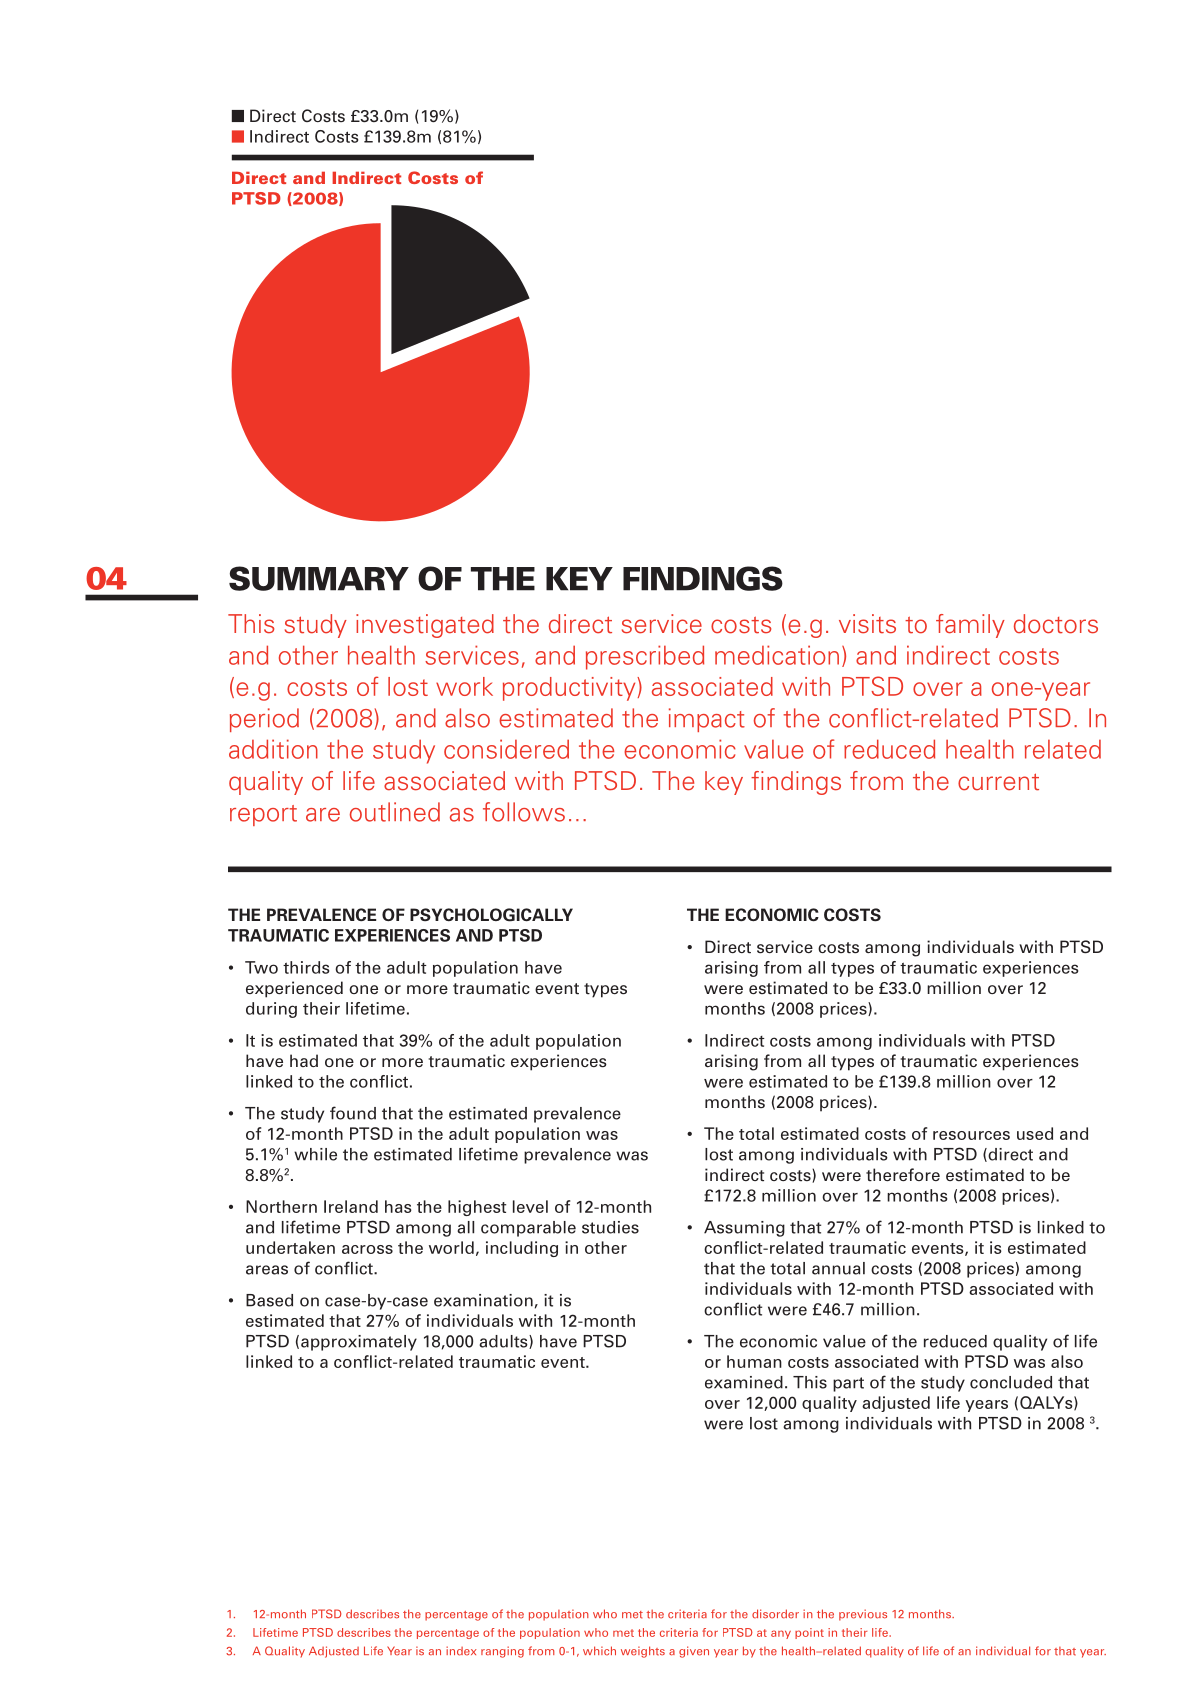 This screenshot has width=1197, height=1693. What do you see at coordinates (353, 1113) in the screenshot?
I see `found` at bounding box center [353, 1113].
